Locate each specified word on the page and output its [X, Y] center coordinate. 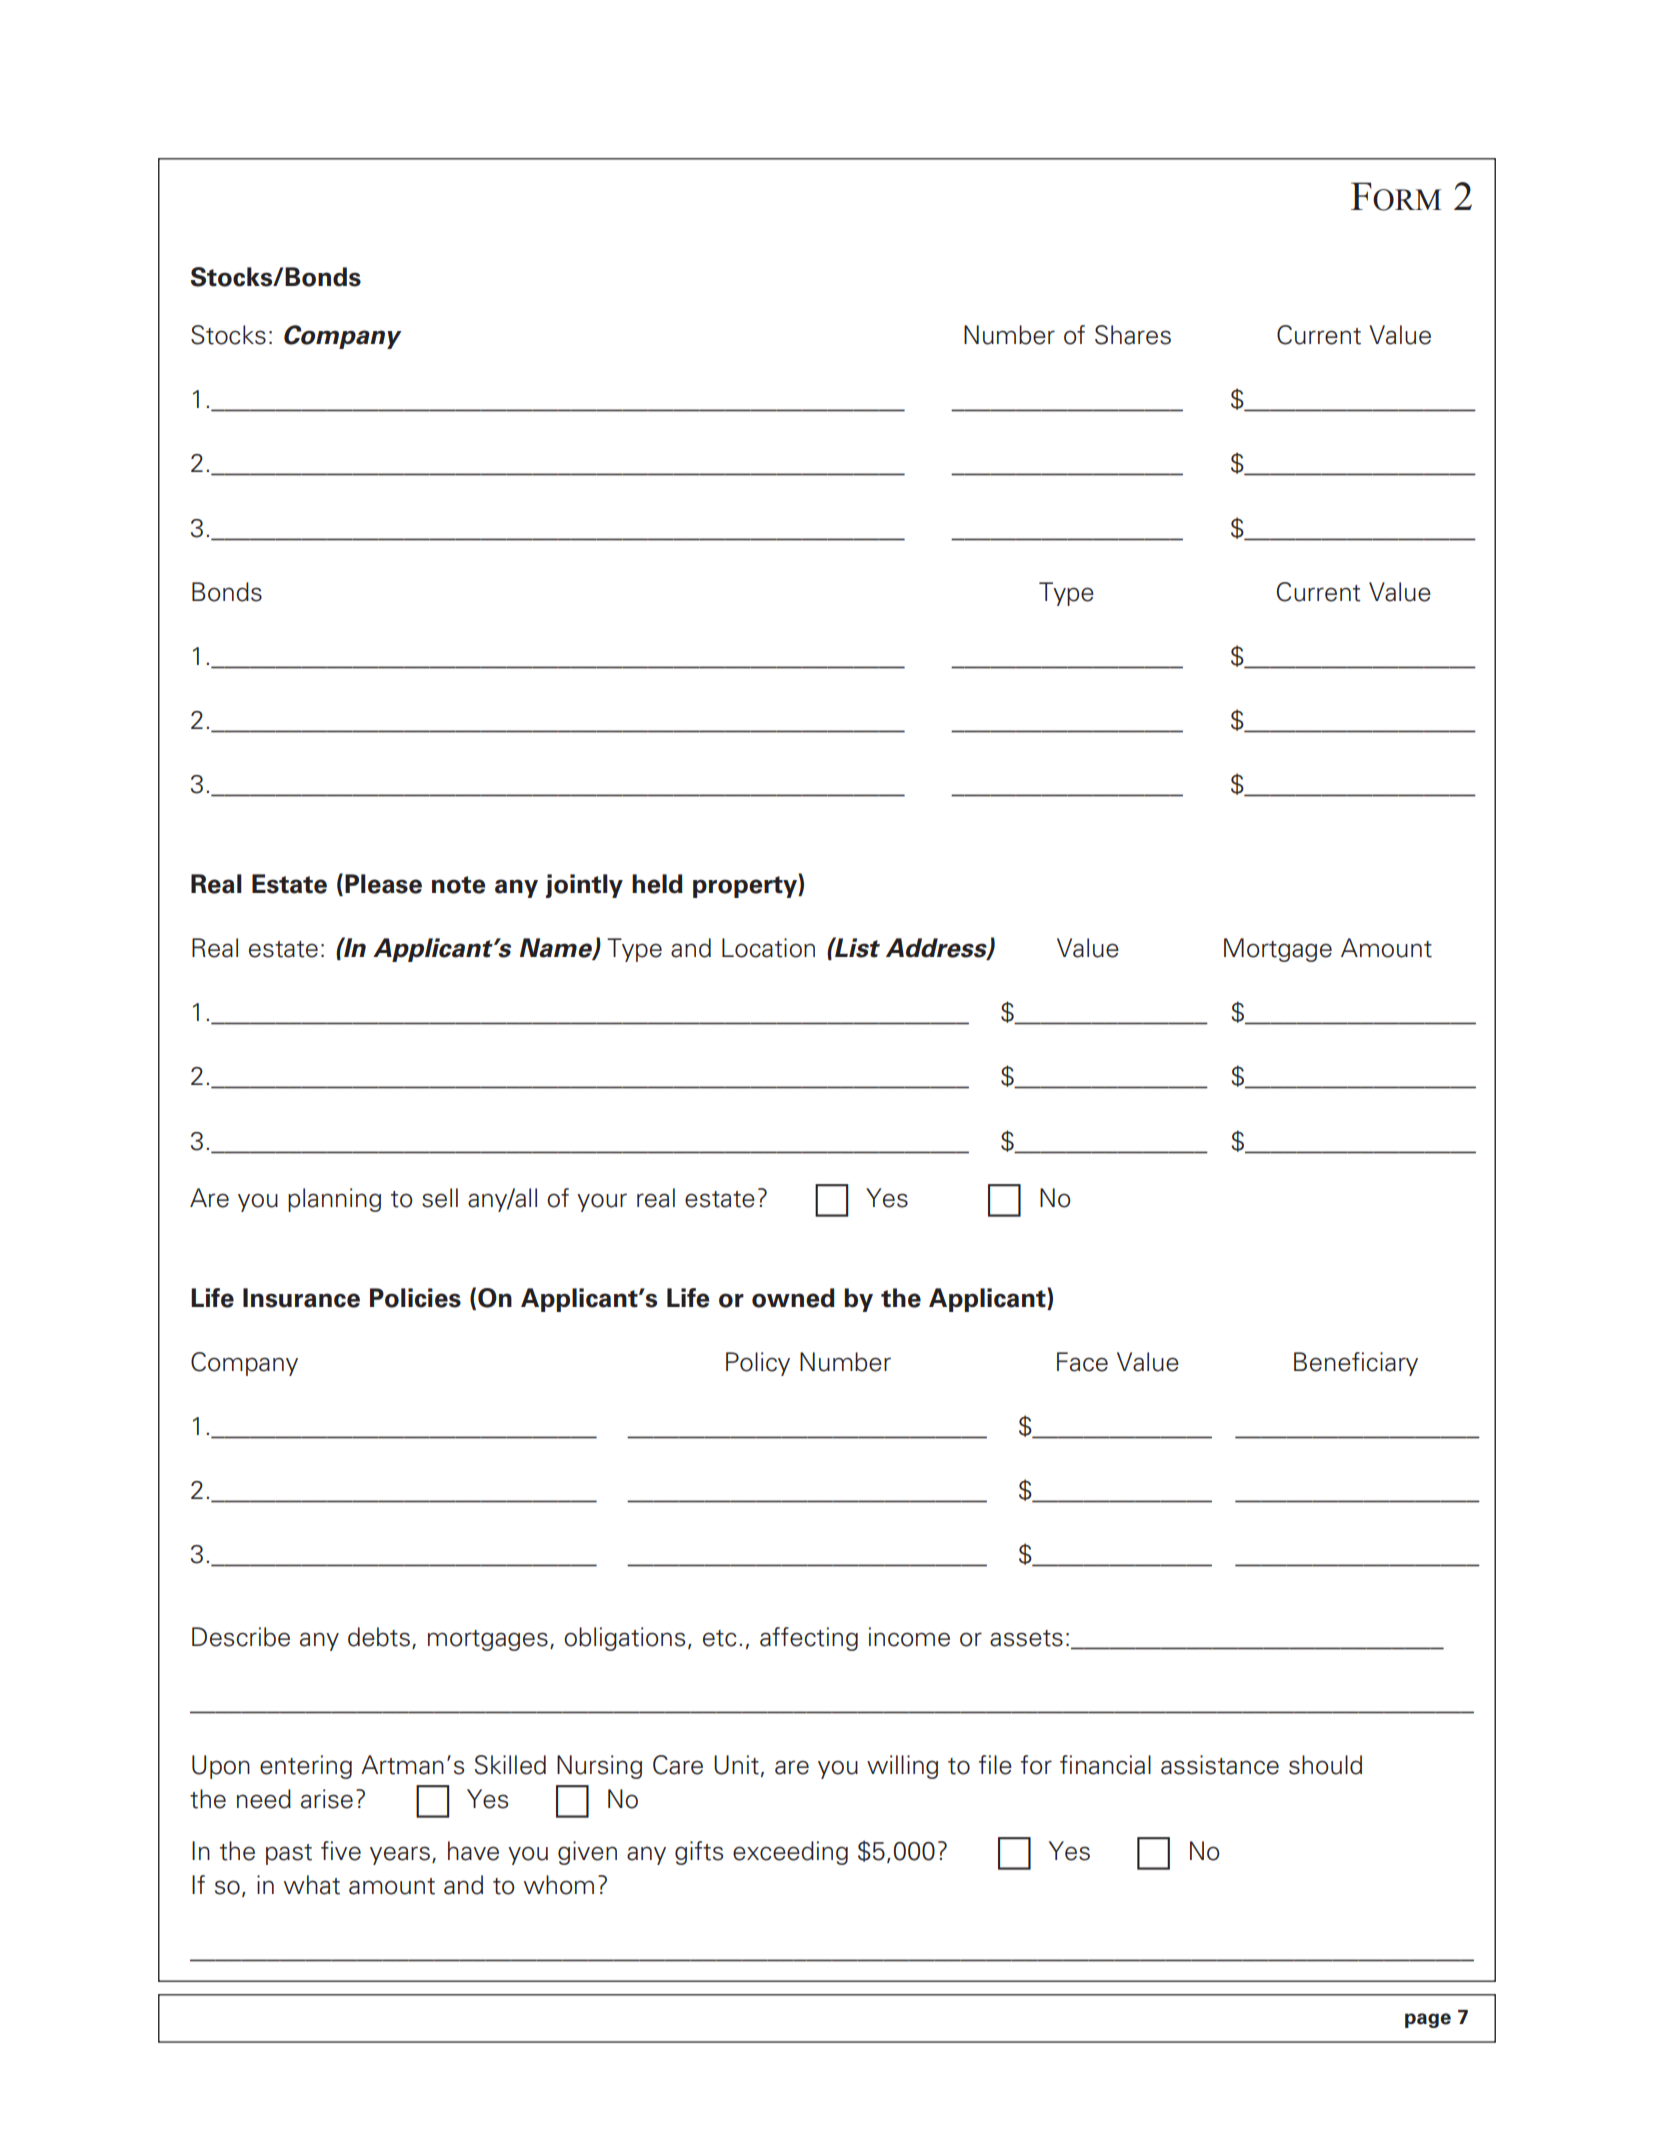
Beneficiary [1356, 1364]
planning [334, 1200]
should [1325, 1765]
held [657, 884]
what [312, 1885]
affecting [809, 1639]
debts [379, 1637]
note [458, 885]
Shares [1133, 335]
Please [383, 884]
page [1428, 2020]
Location [768, 948]
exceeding [790, 1853]
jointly [584, 886]
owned [793, 1298]
